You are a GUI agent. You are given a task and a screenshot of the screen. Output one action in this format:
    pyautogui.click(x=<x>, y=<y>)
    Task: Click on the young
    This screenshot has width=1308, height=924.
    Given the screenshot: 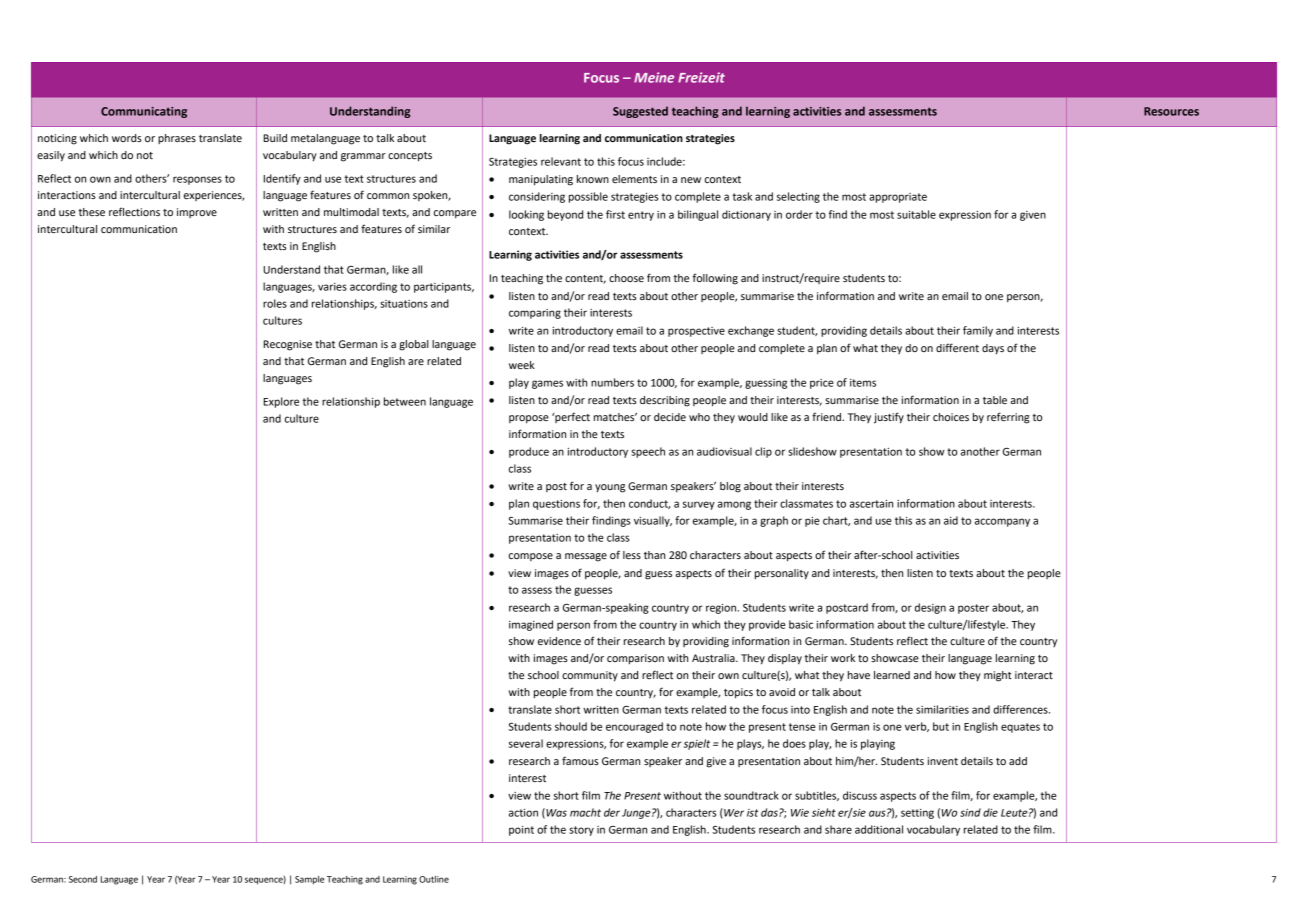 What is the action you would take?
    pyautogui.click(x=610, y=488)
